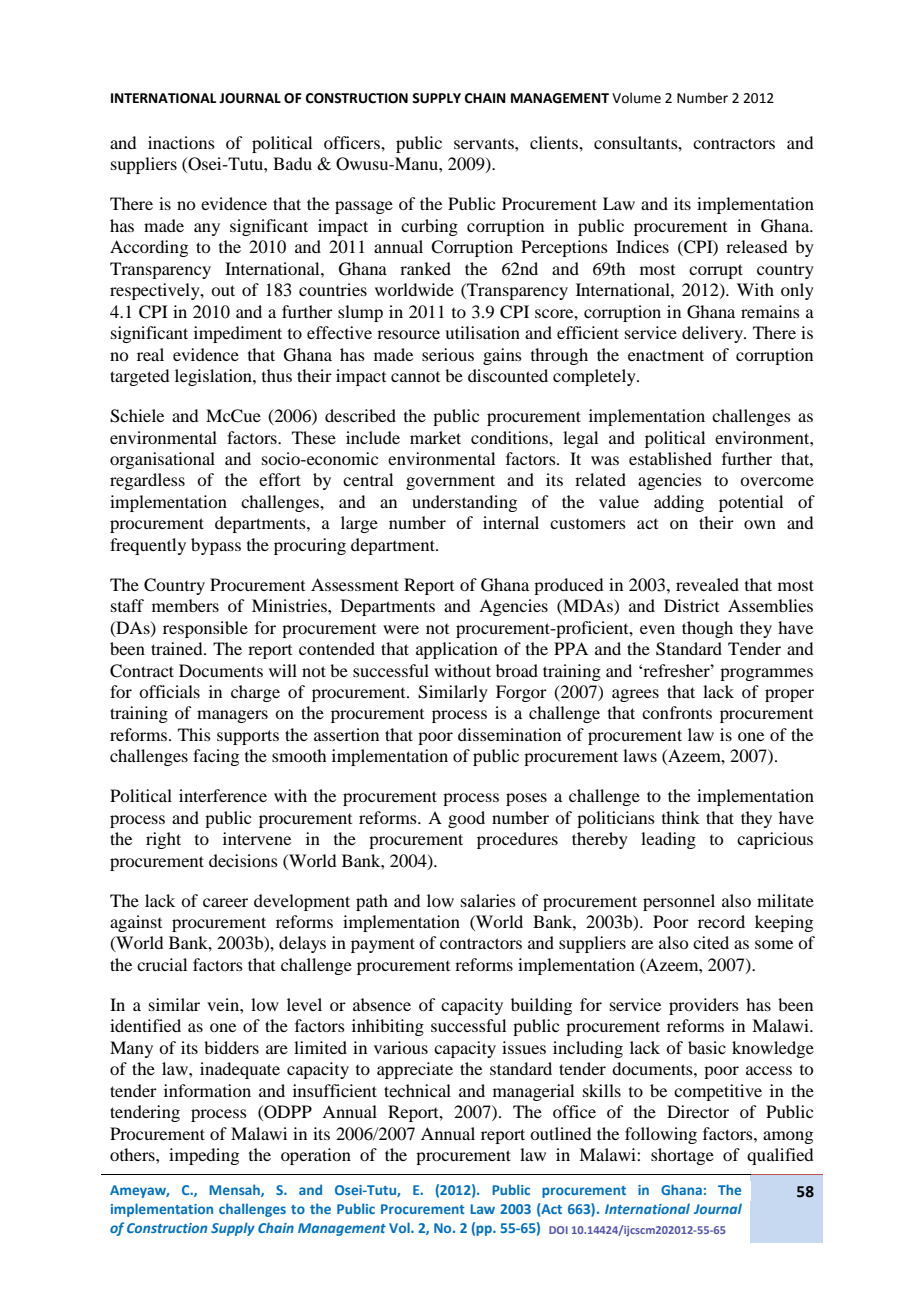 The height and width of the document is (1308, 924). Describe the element at coordinates (457, 650) in the document. I see `application` at that location.
